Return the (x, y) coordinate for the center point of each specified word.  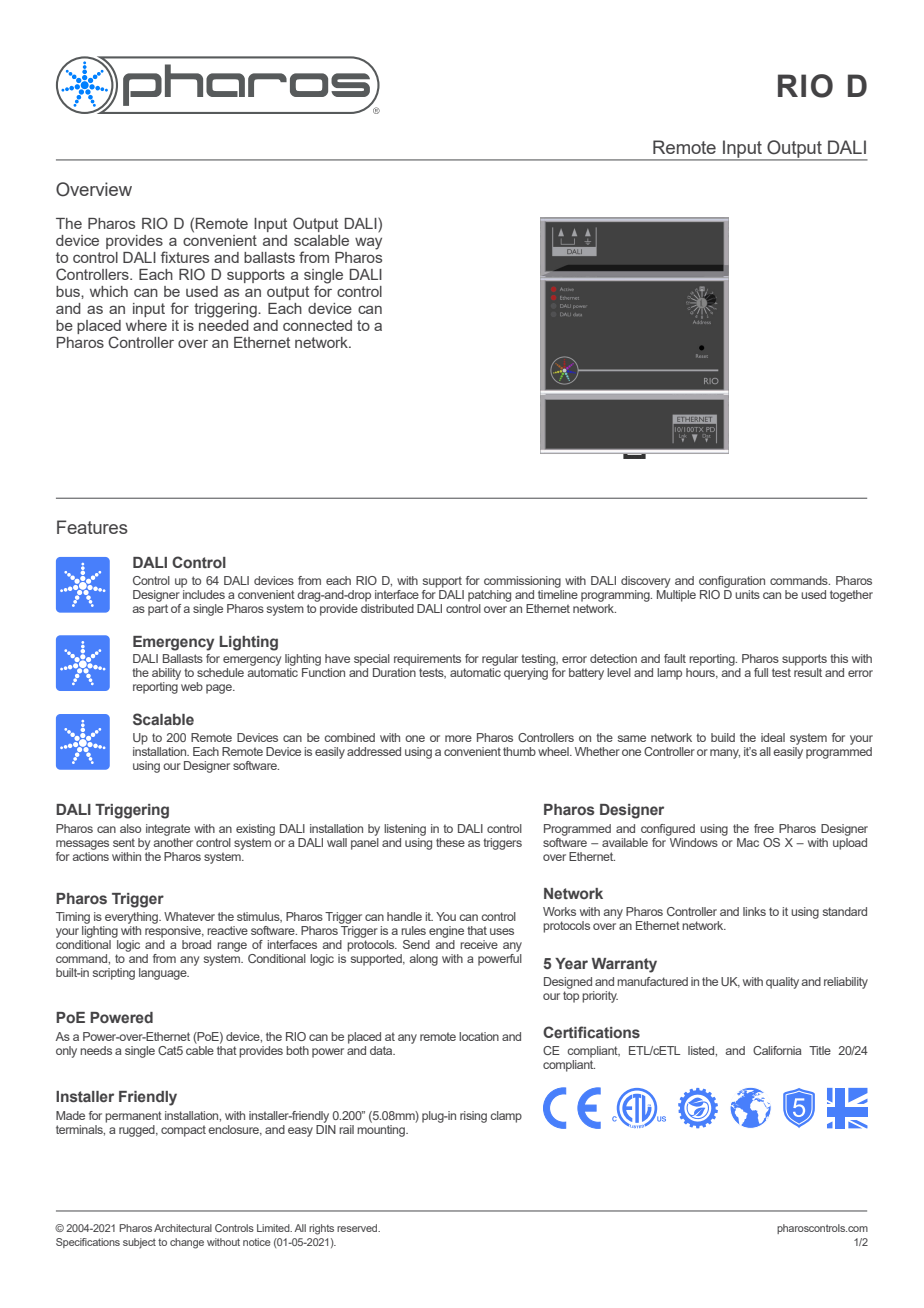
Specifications (88, 1243)
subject (139, 1243)
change (187, 1243)
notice (257, 1242)
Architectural (183, 1228)
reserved (358, 1228)
